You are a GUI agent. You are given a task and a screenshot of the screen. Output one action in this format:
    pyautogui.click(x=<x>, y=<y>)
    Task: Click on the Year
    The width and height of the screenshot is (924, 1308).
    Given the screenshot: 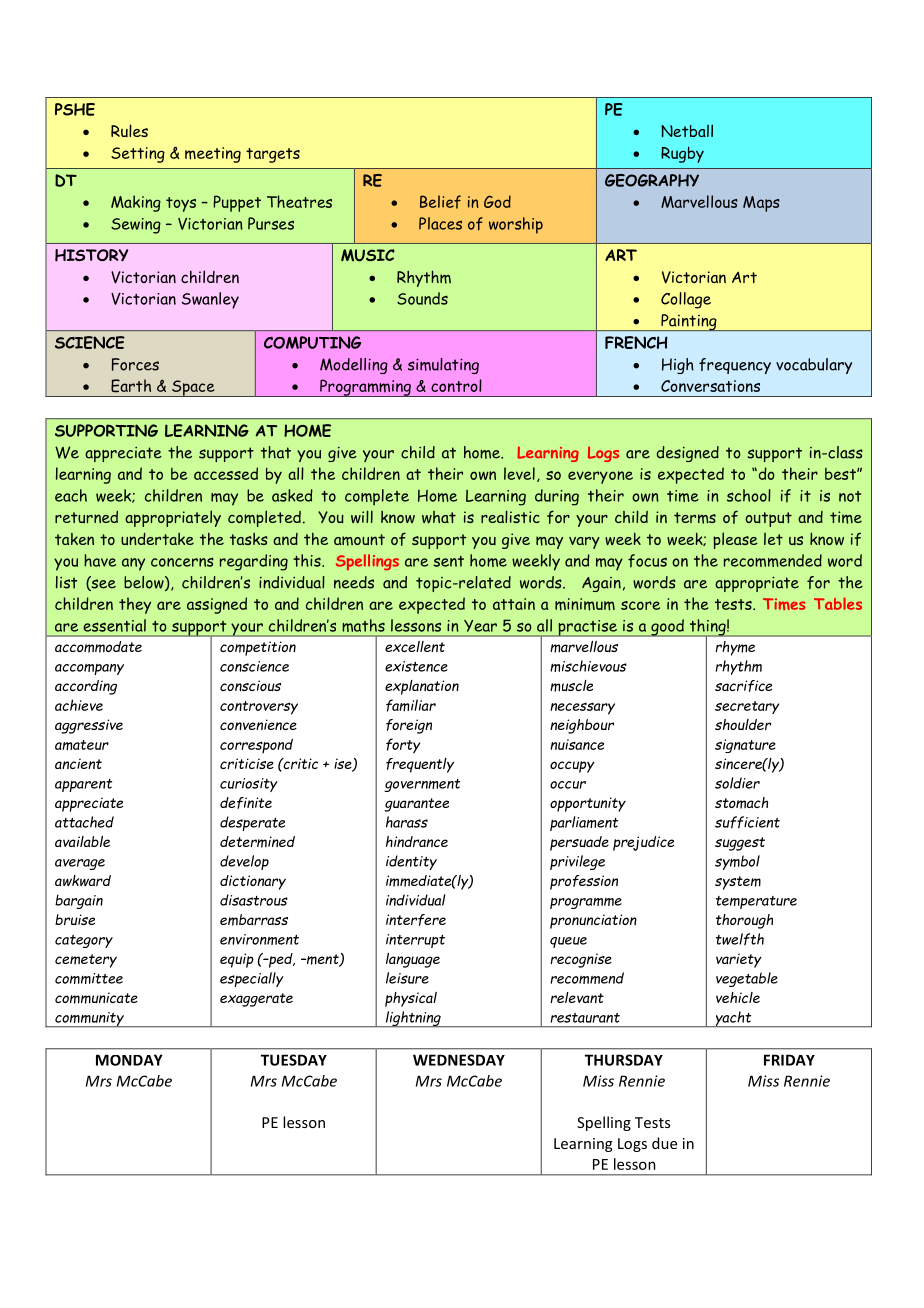 What is the action you would take?
    pyautogui.click(x=480, y=626)
